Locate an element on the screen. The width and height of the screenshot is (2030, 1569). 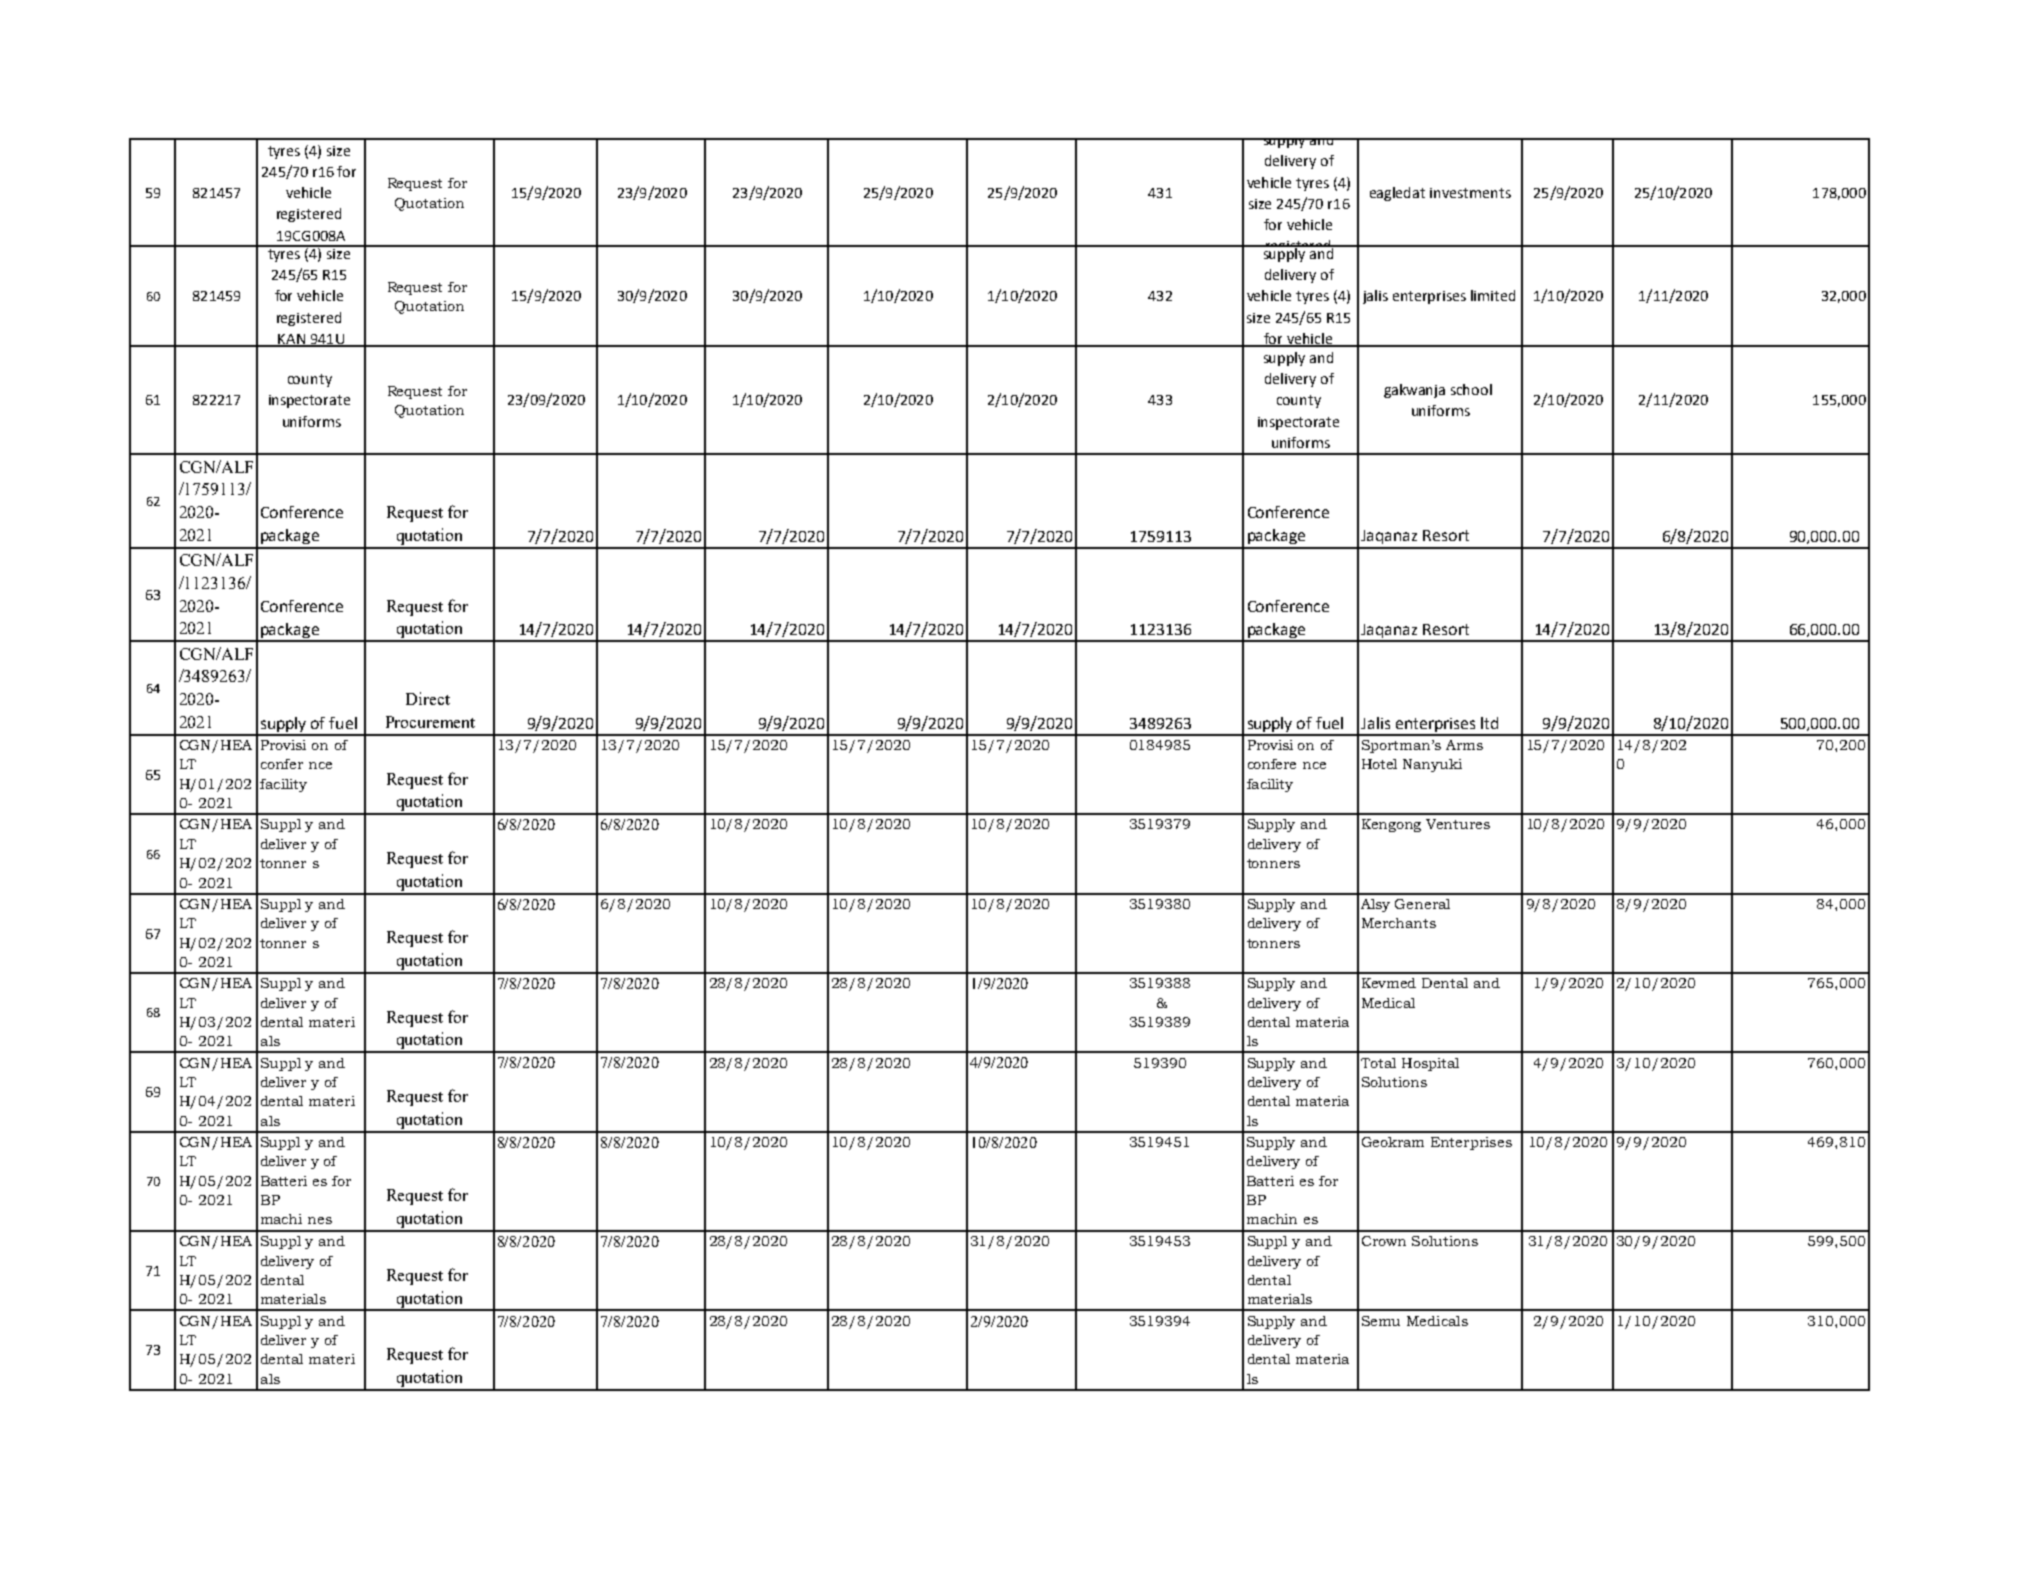
General is located at coordinates (1422, 904).
